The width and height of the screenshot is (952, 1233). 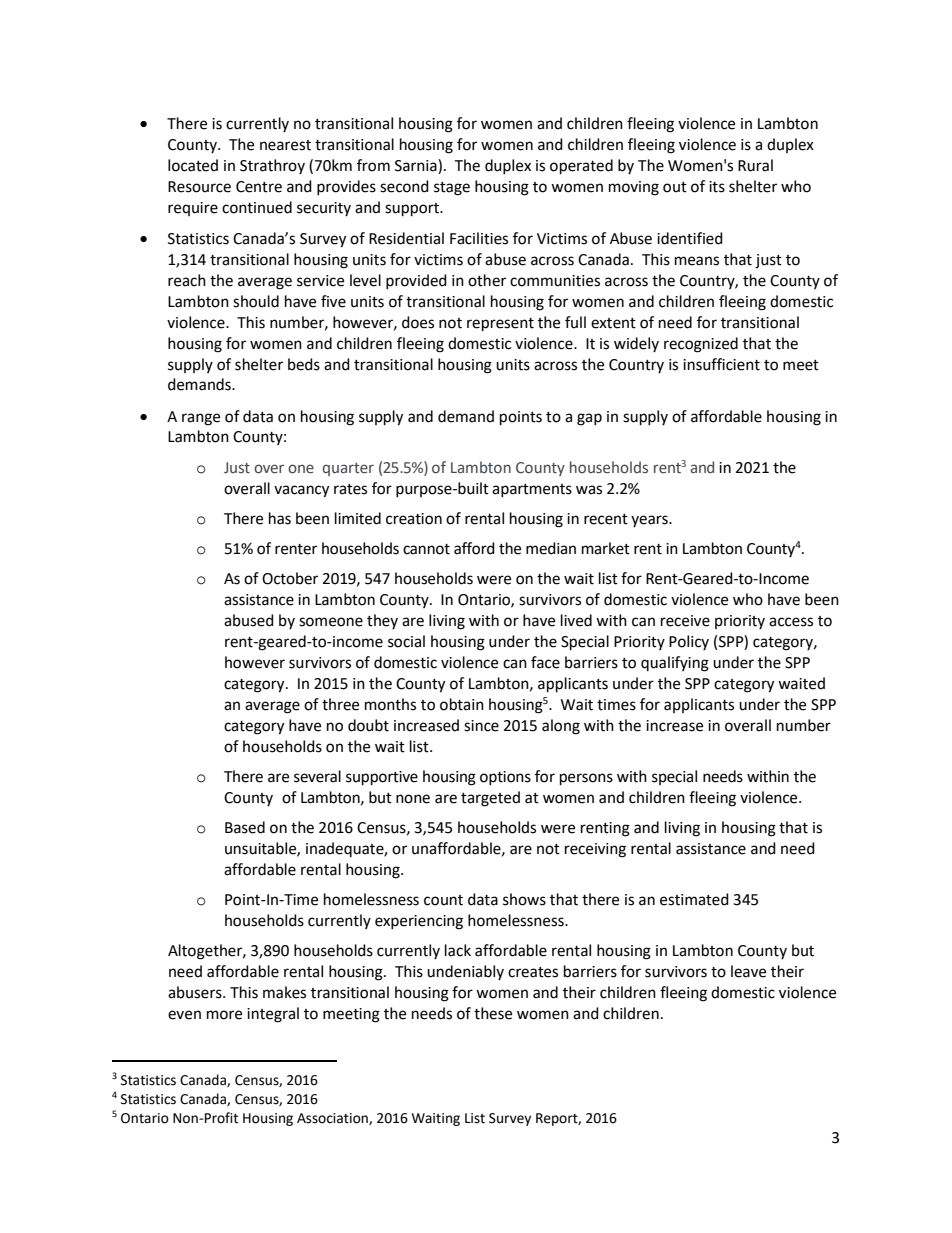 I want to click on Centre, so click(x=259, y=187).
